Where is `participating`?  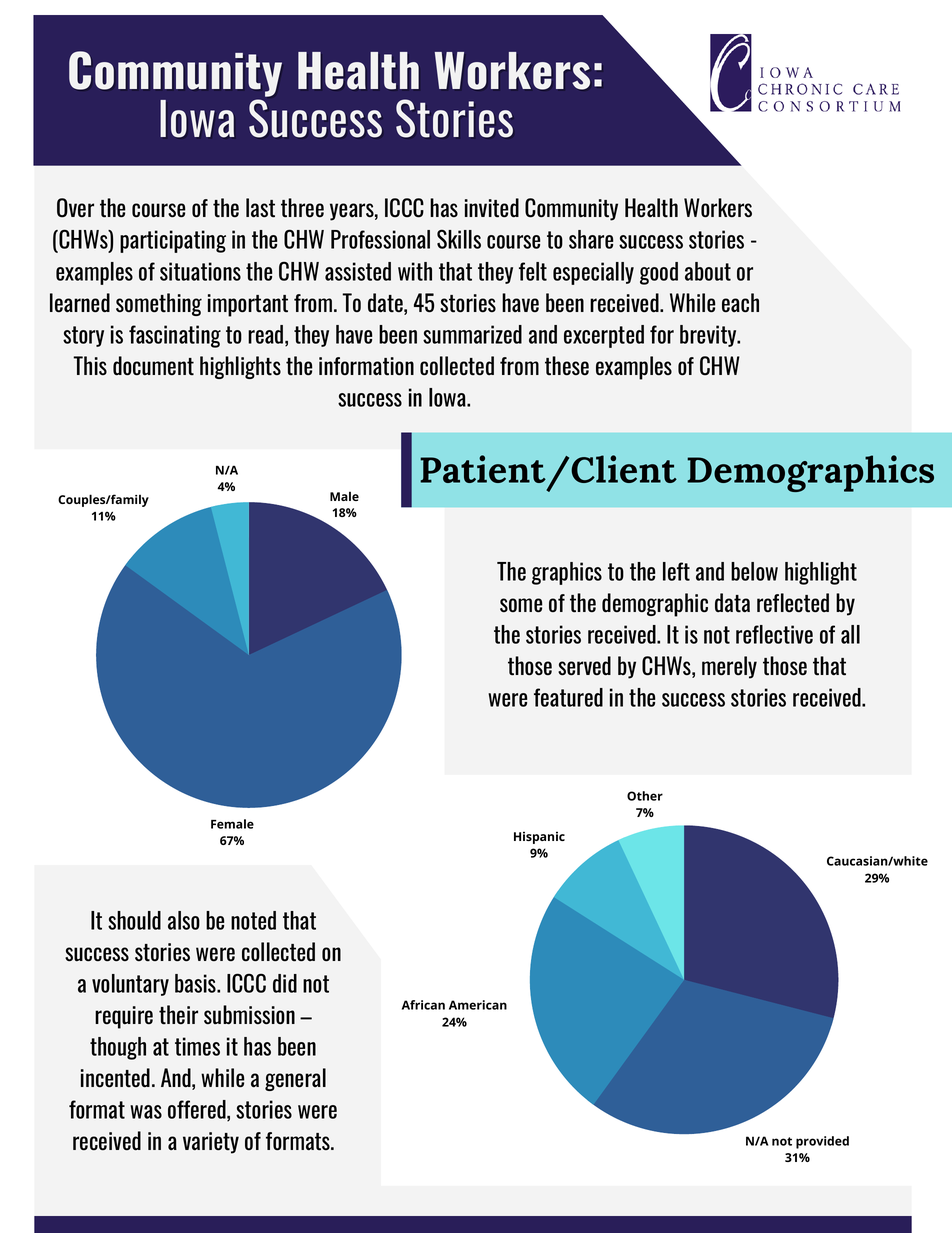
participating is located at coordinates (173, 241).
